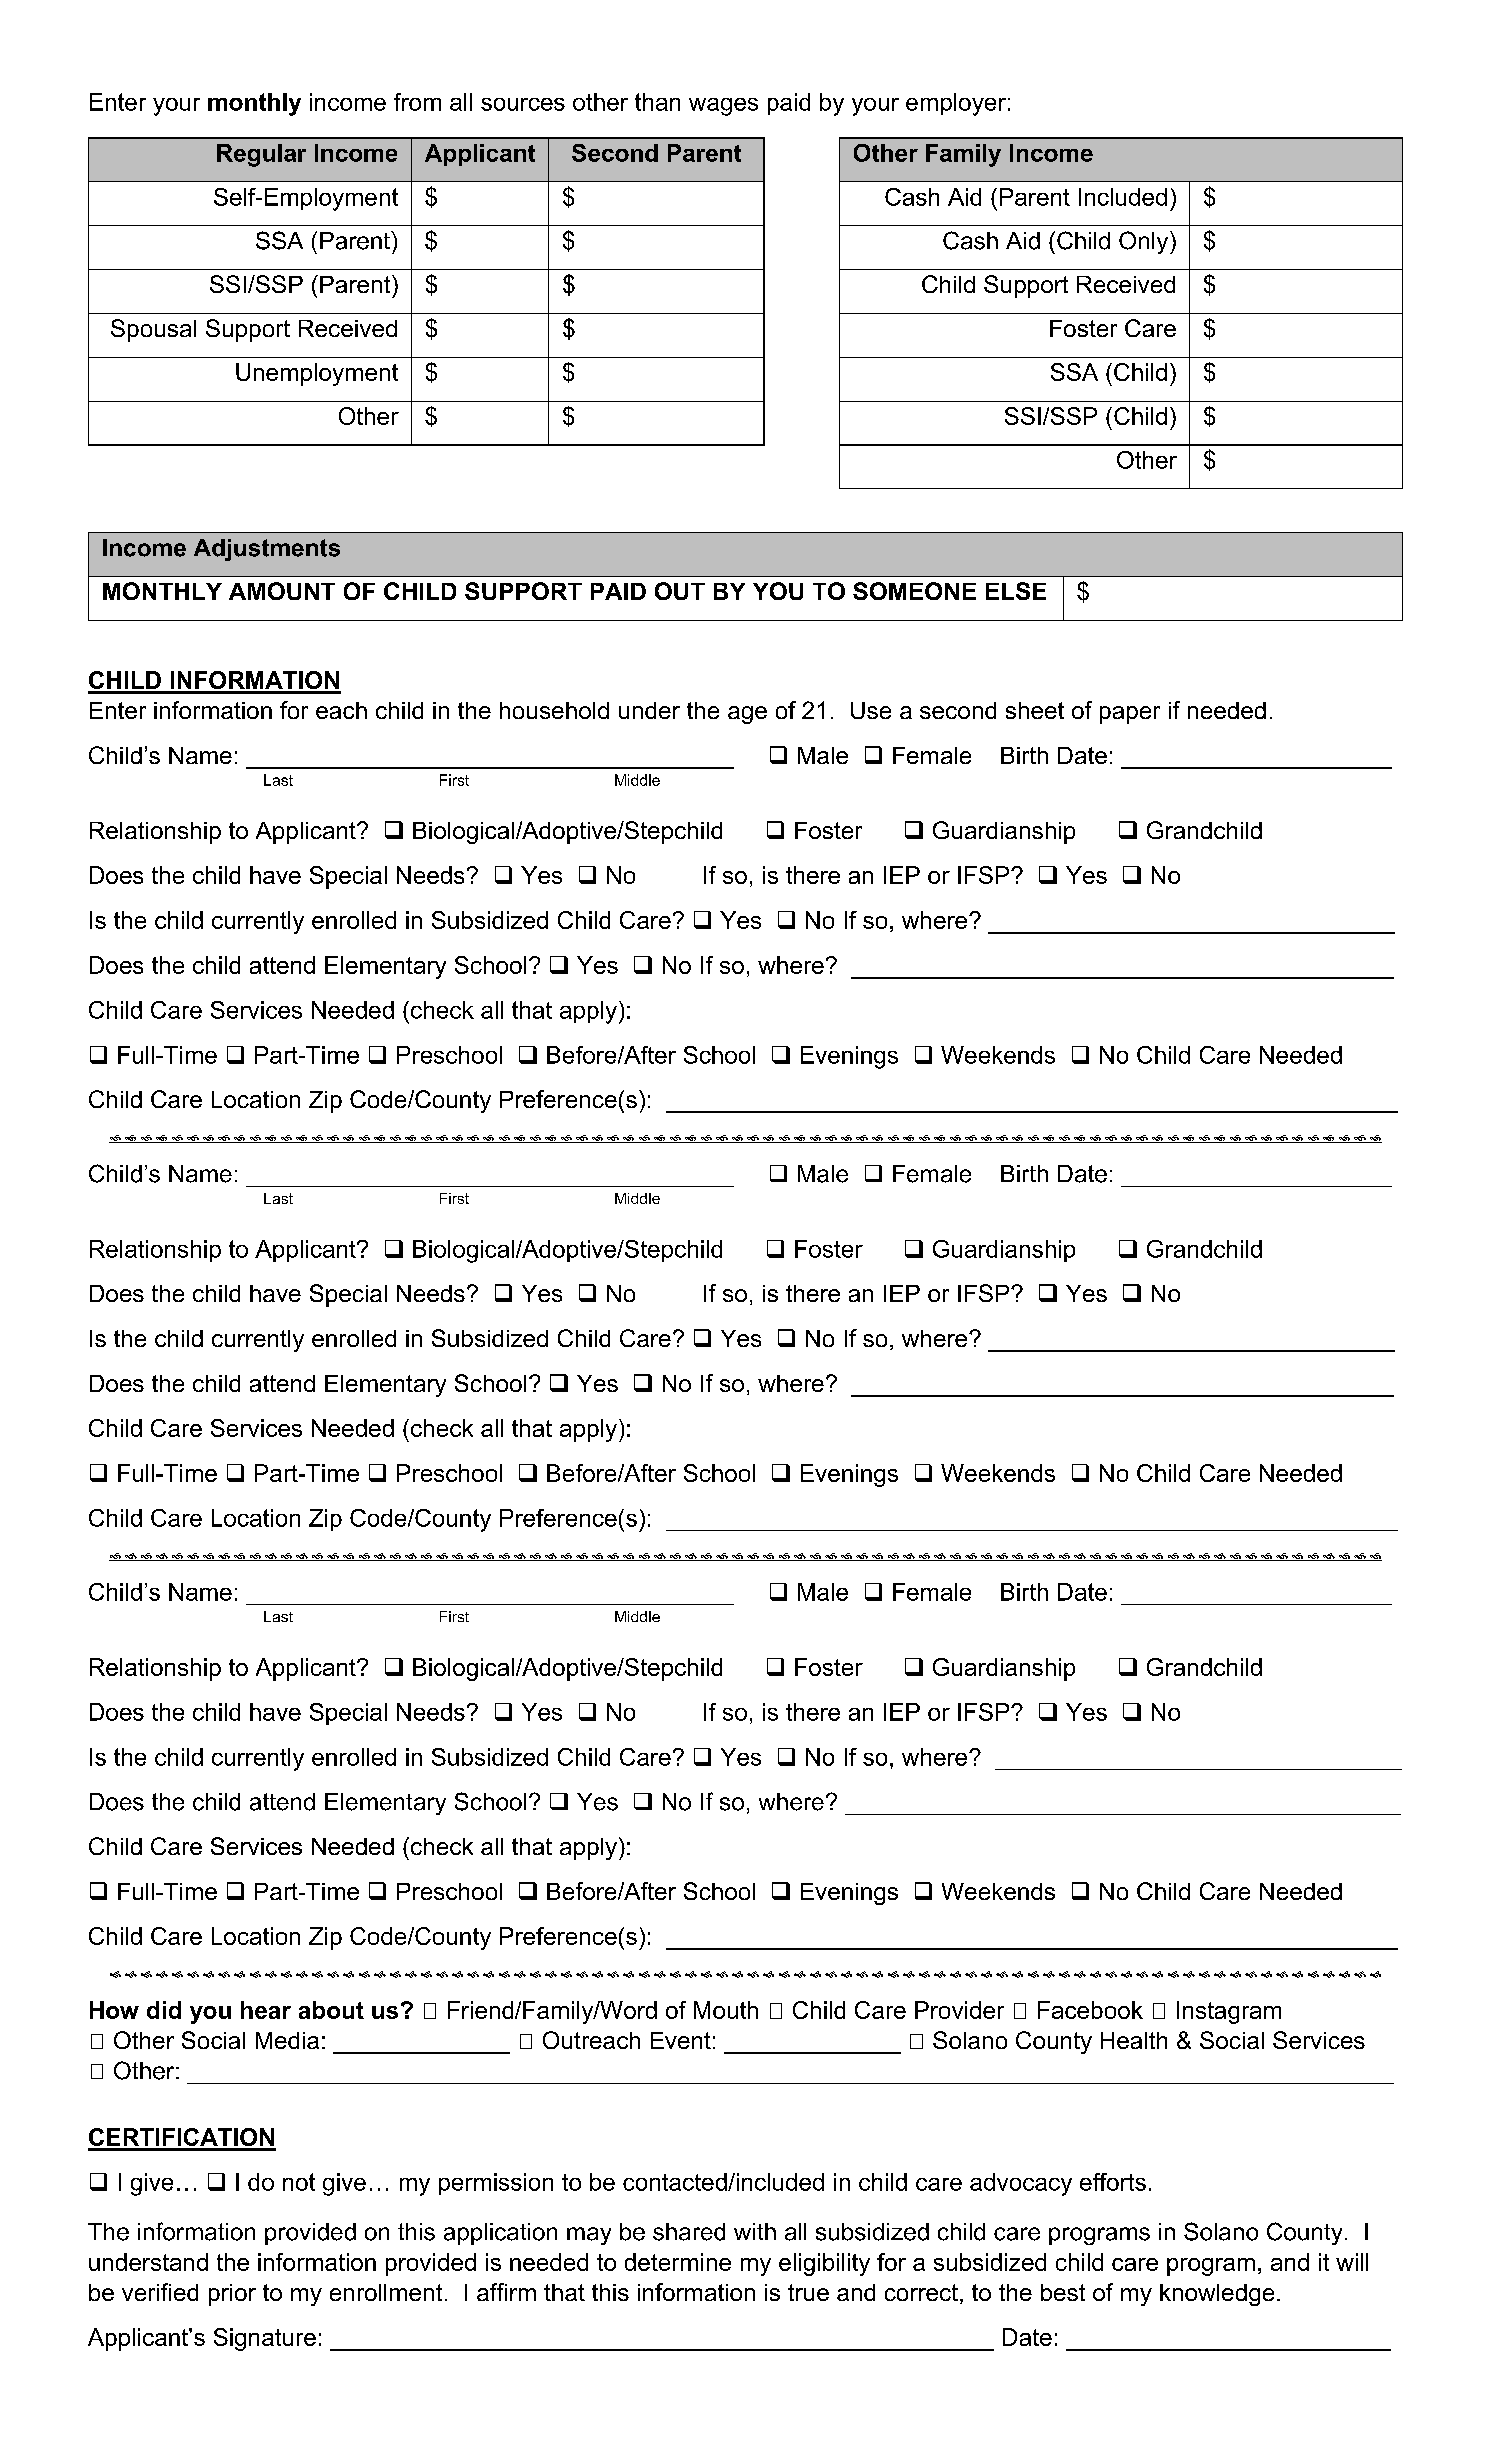 The width and height of the screenshot is (1491, 2456). Describe the element at coordinates (1145, 242) in the screenshot. I see `Only` at that location.
